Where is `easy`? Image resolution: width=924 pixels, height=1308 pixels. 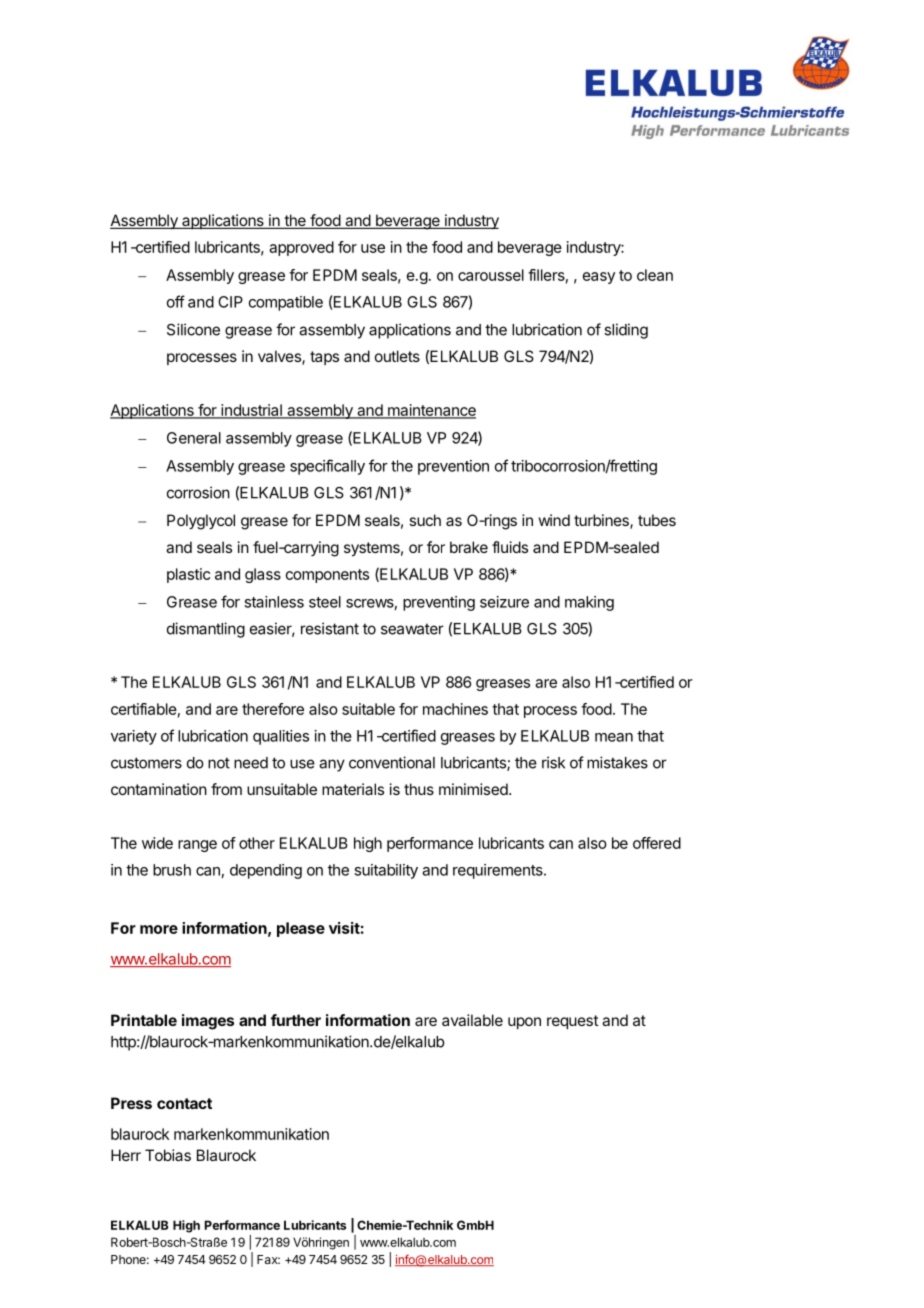 easy is located at coordinates (599, 278).
